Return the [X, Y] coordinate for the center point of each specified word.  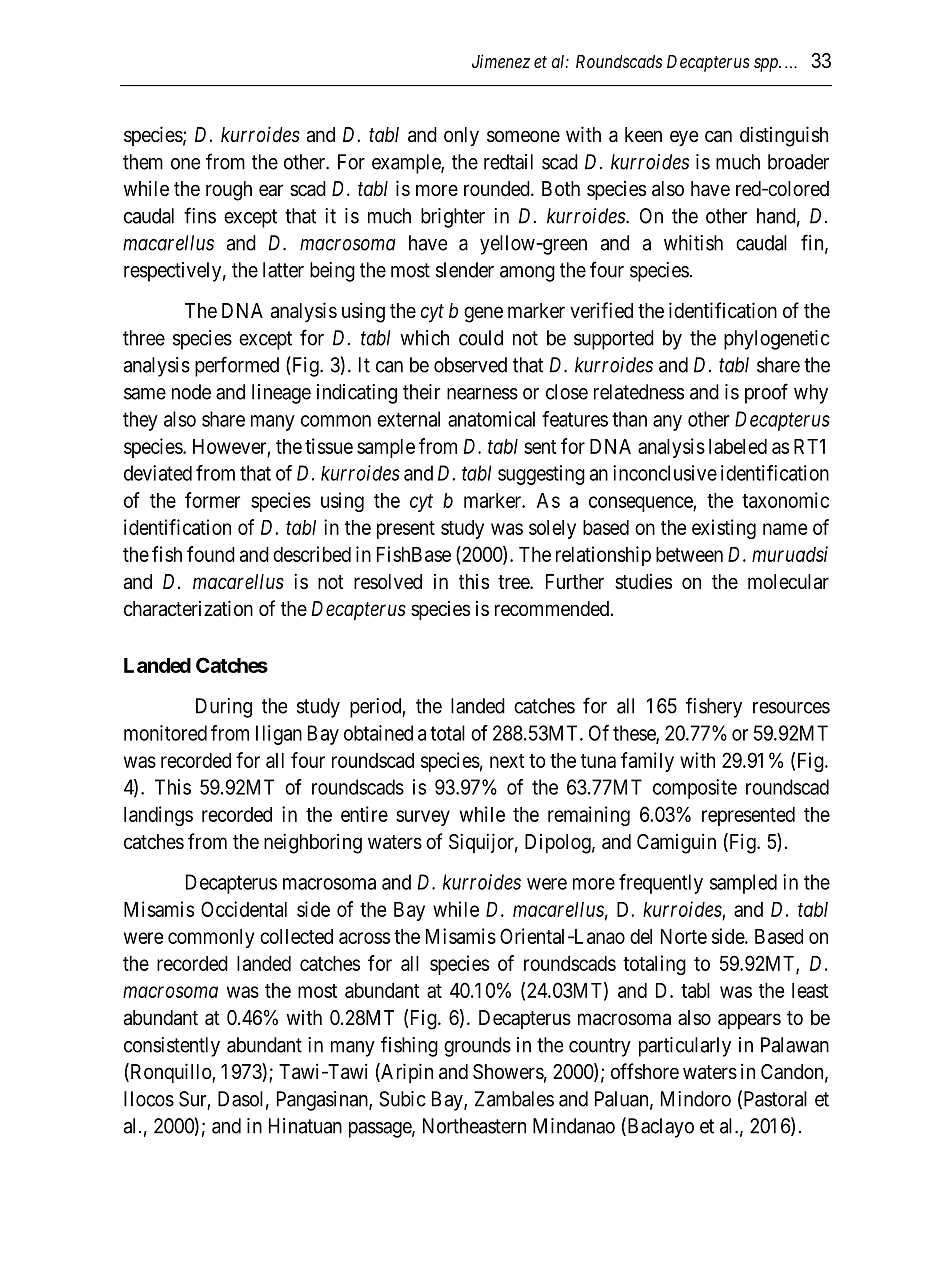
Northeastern [474, 1126]
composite [695, 789]
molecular [788, 582]
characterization [188, 608]
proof [766, 393]
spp [767, 65]
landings [158, 816]
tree [514, 582]
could [481, 338]
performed [237, 366]
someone [523, 136]
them [143, 162]
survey [423, 818]
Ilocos [149, 1099]
